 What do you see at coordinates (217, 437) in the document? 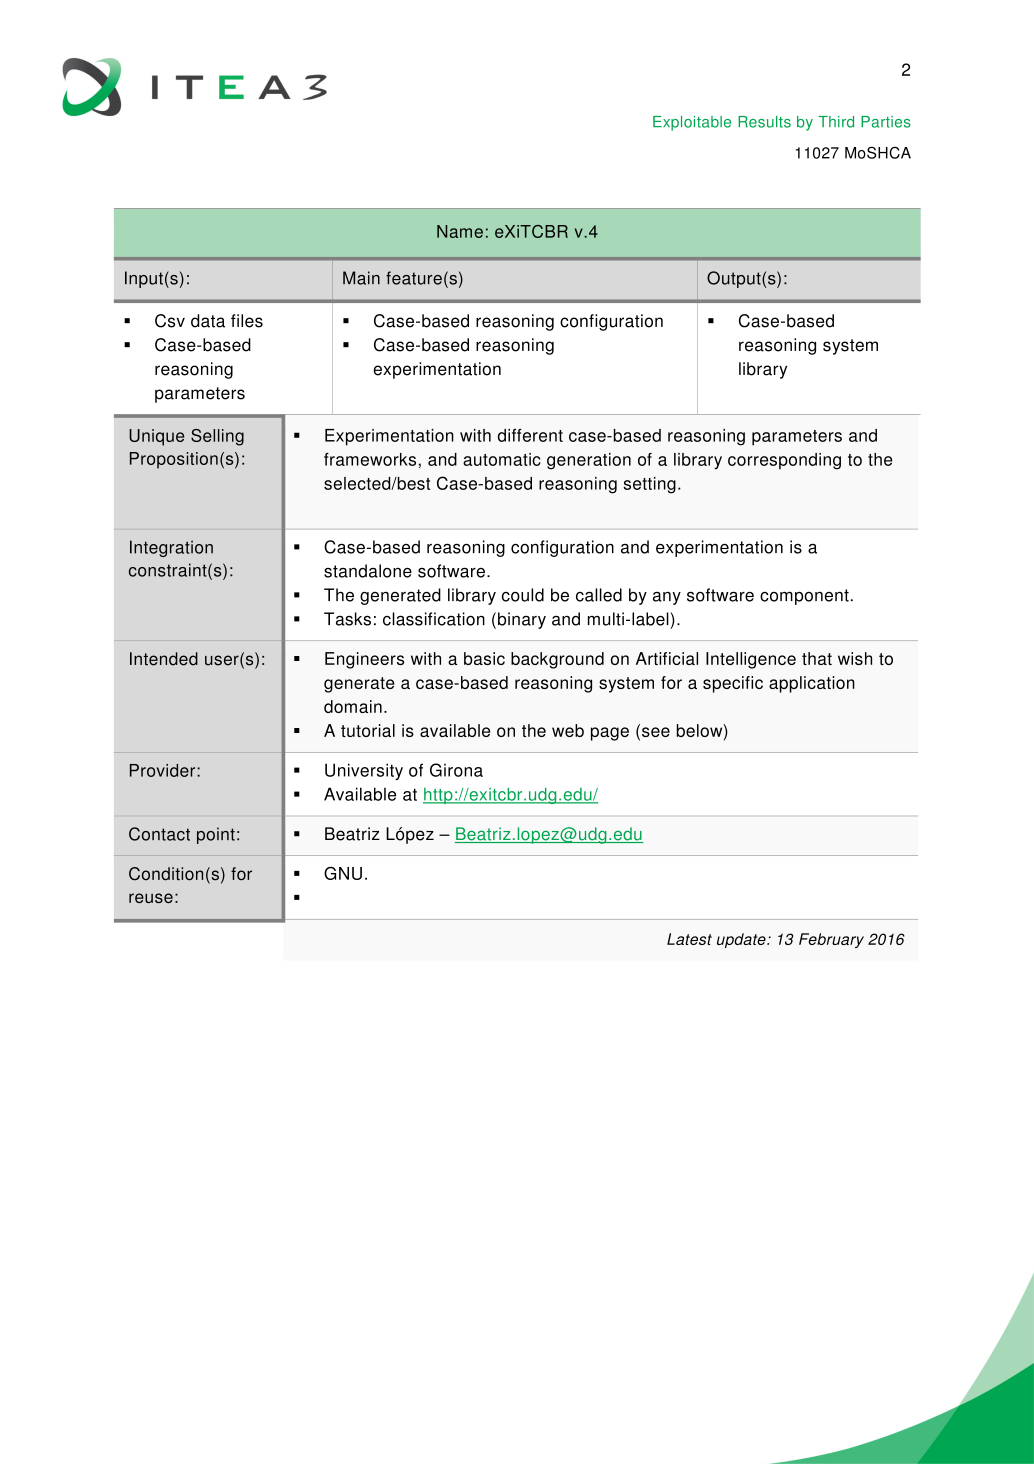
I see `Selling` at bounding box center [217, 437].
